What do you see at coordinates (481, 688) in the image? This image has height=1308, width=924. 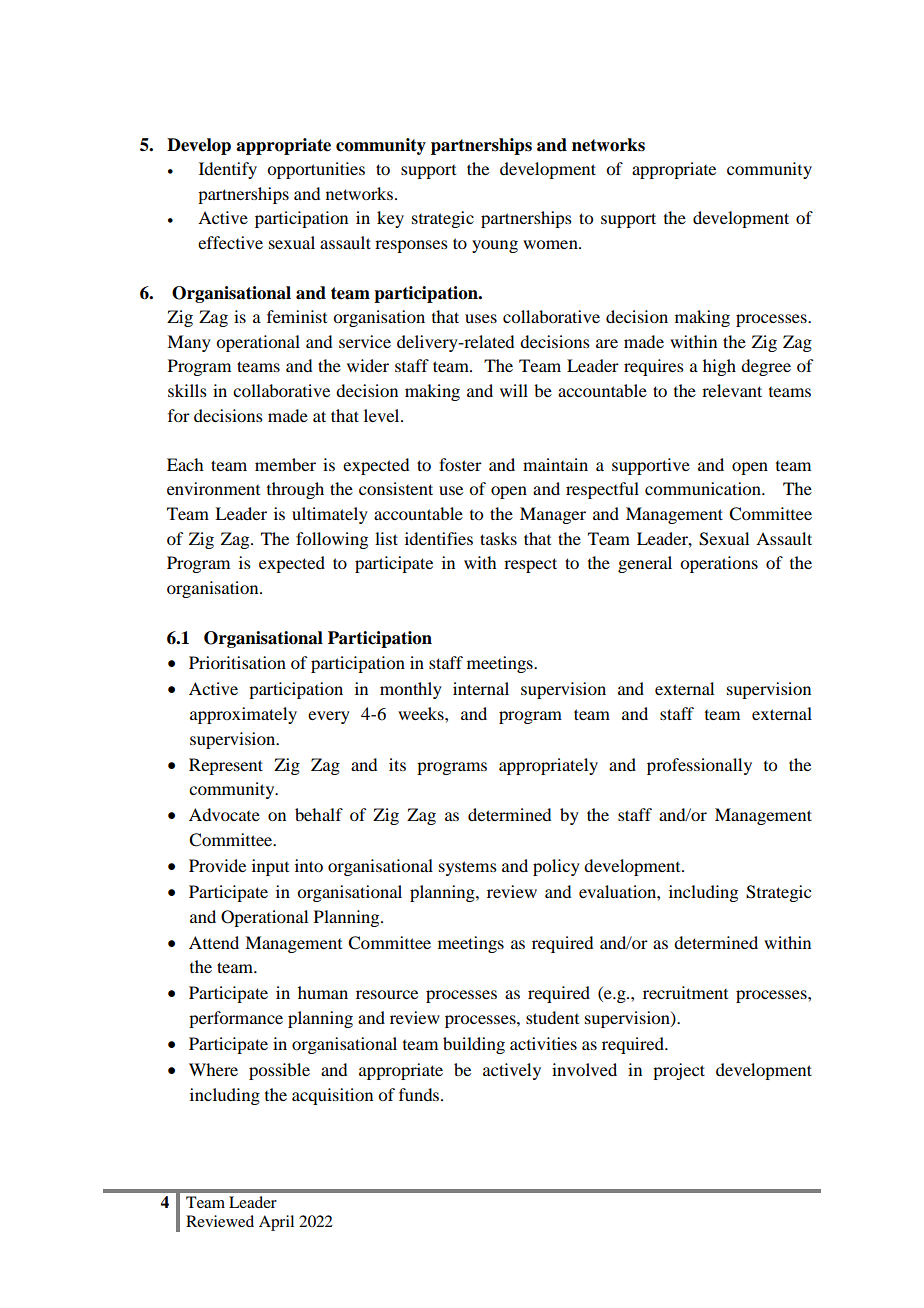 I see `internal` at bounding box center [481, 688].
